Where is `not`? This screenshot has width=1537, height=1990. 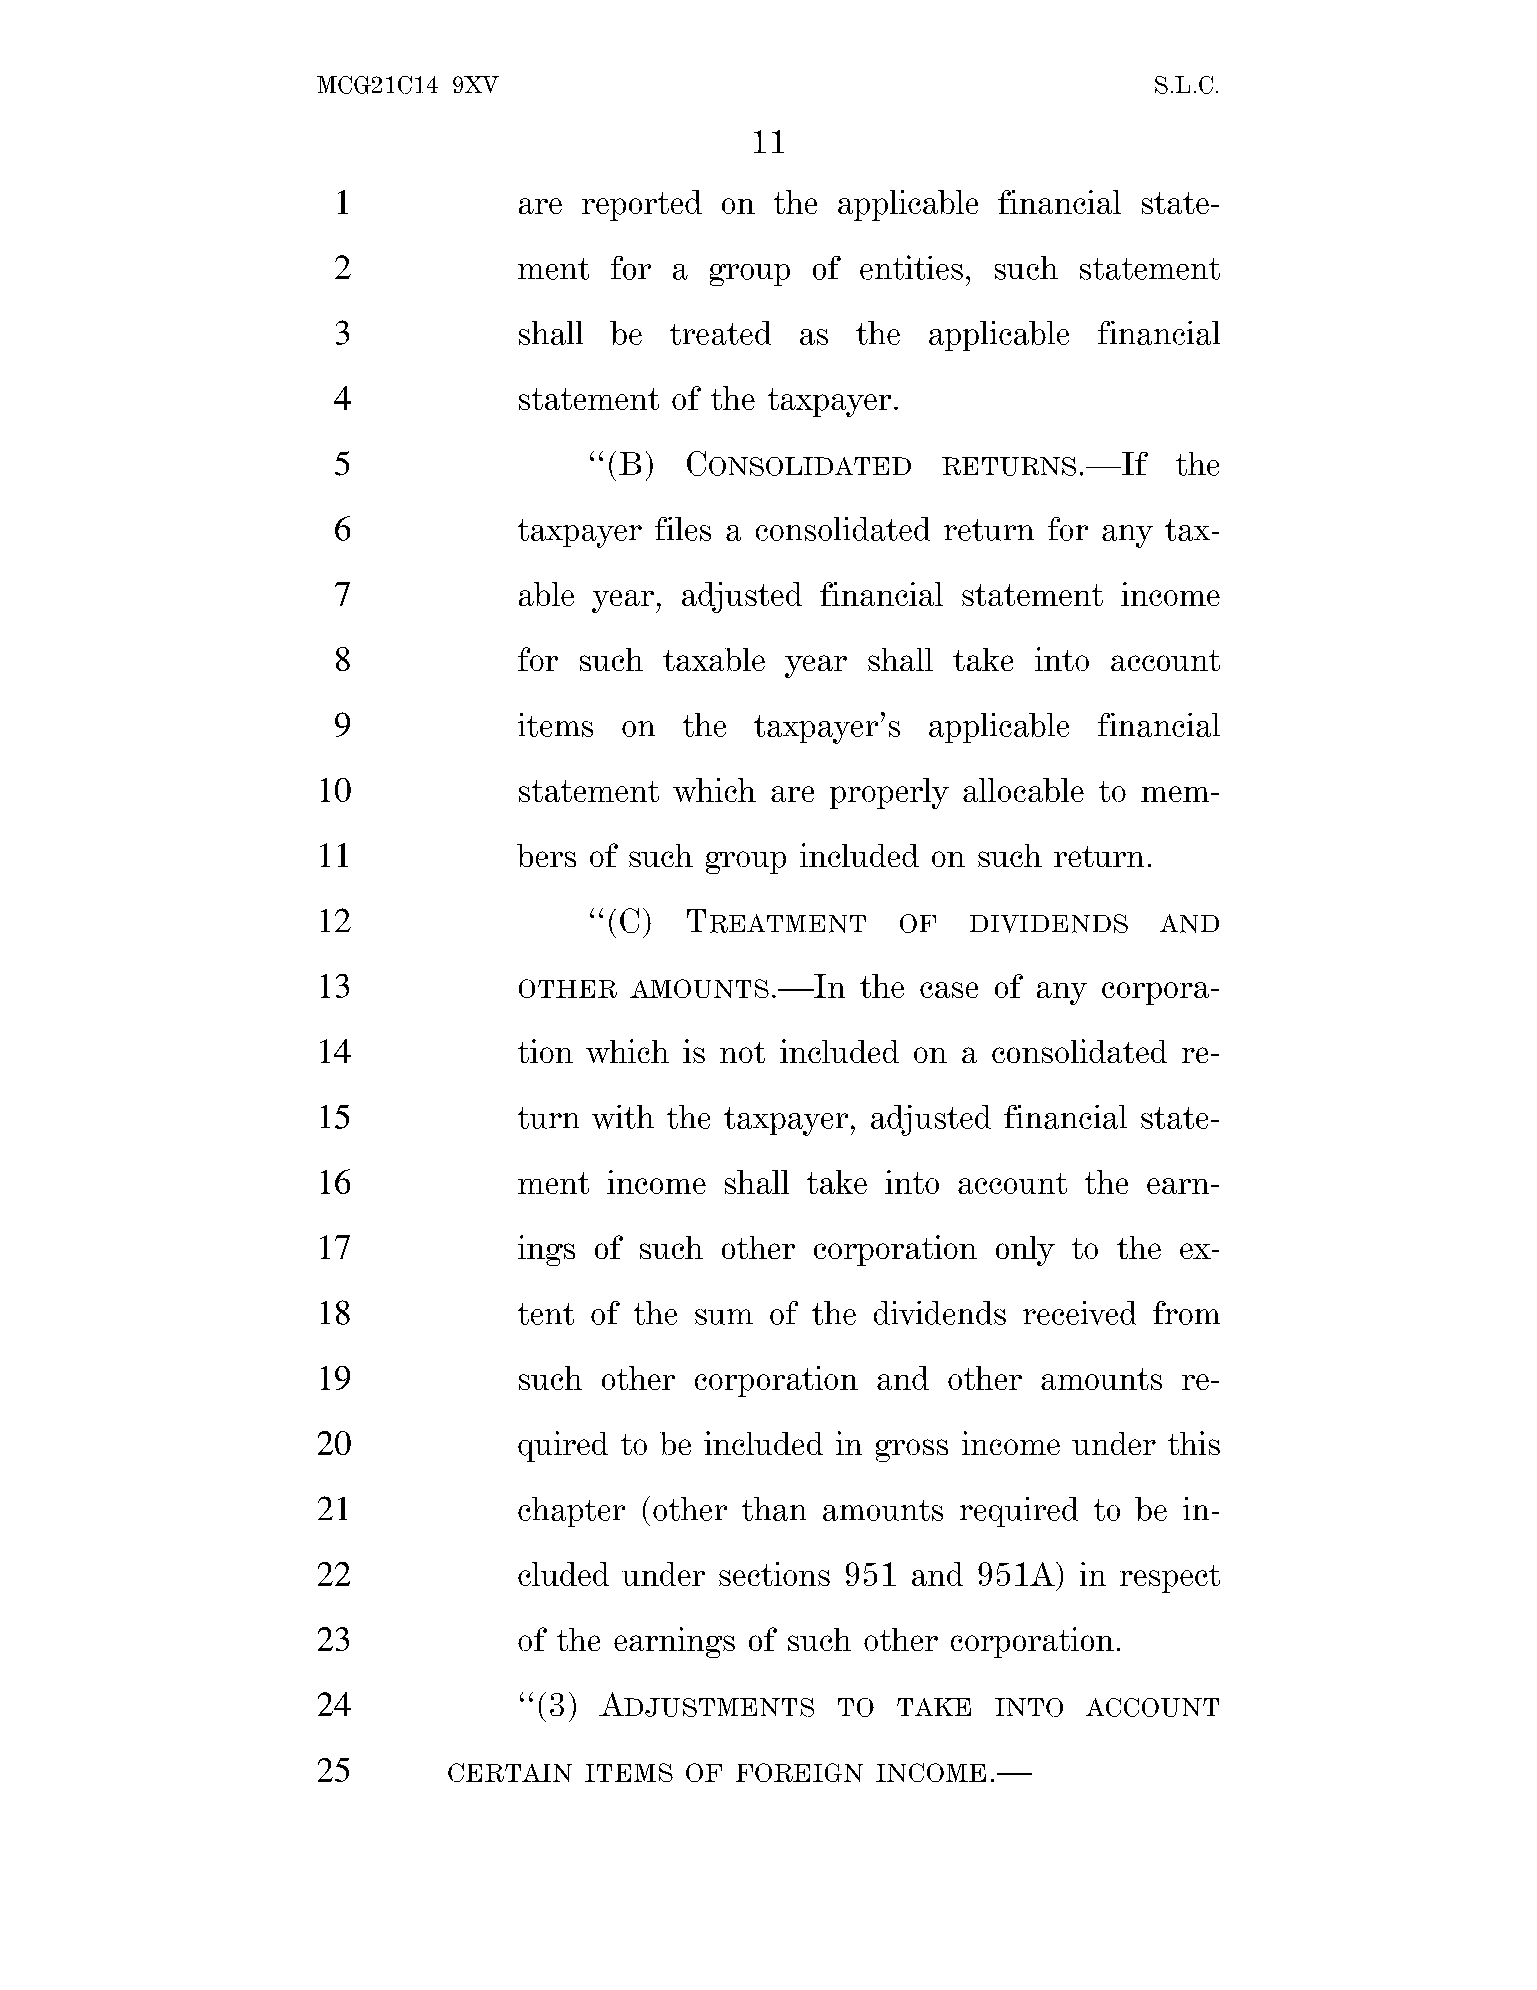 not is located at coordinates (742, 1052).
